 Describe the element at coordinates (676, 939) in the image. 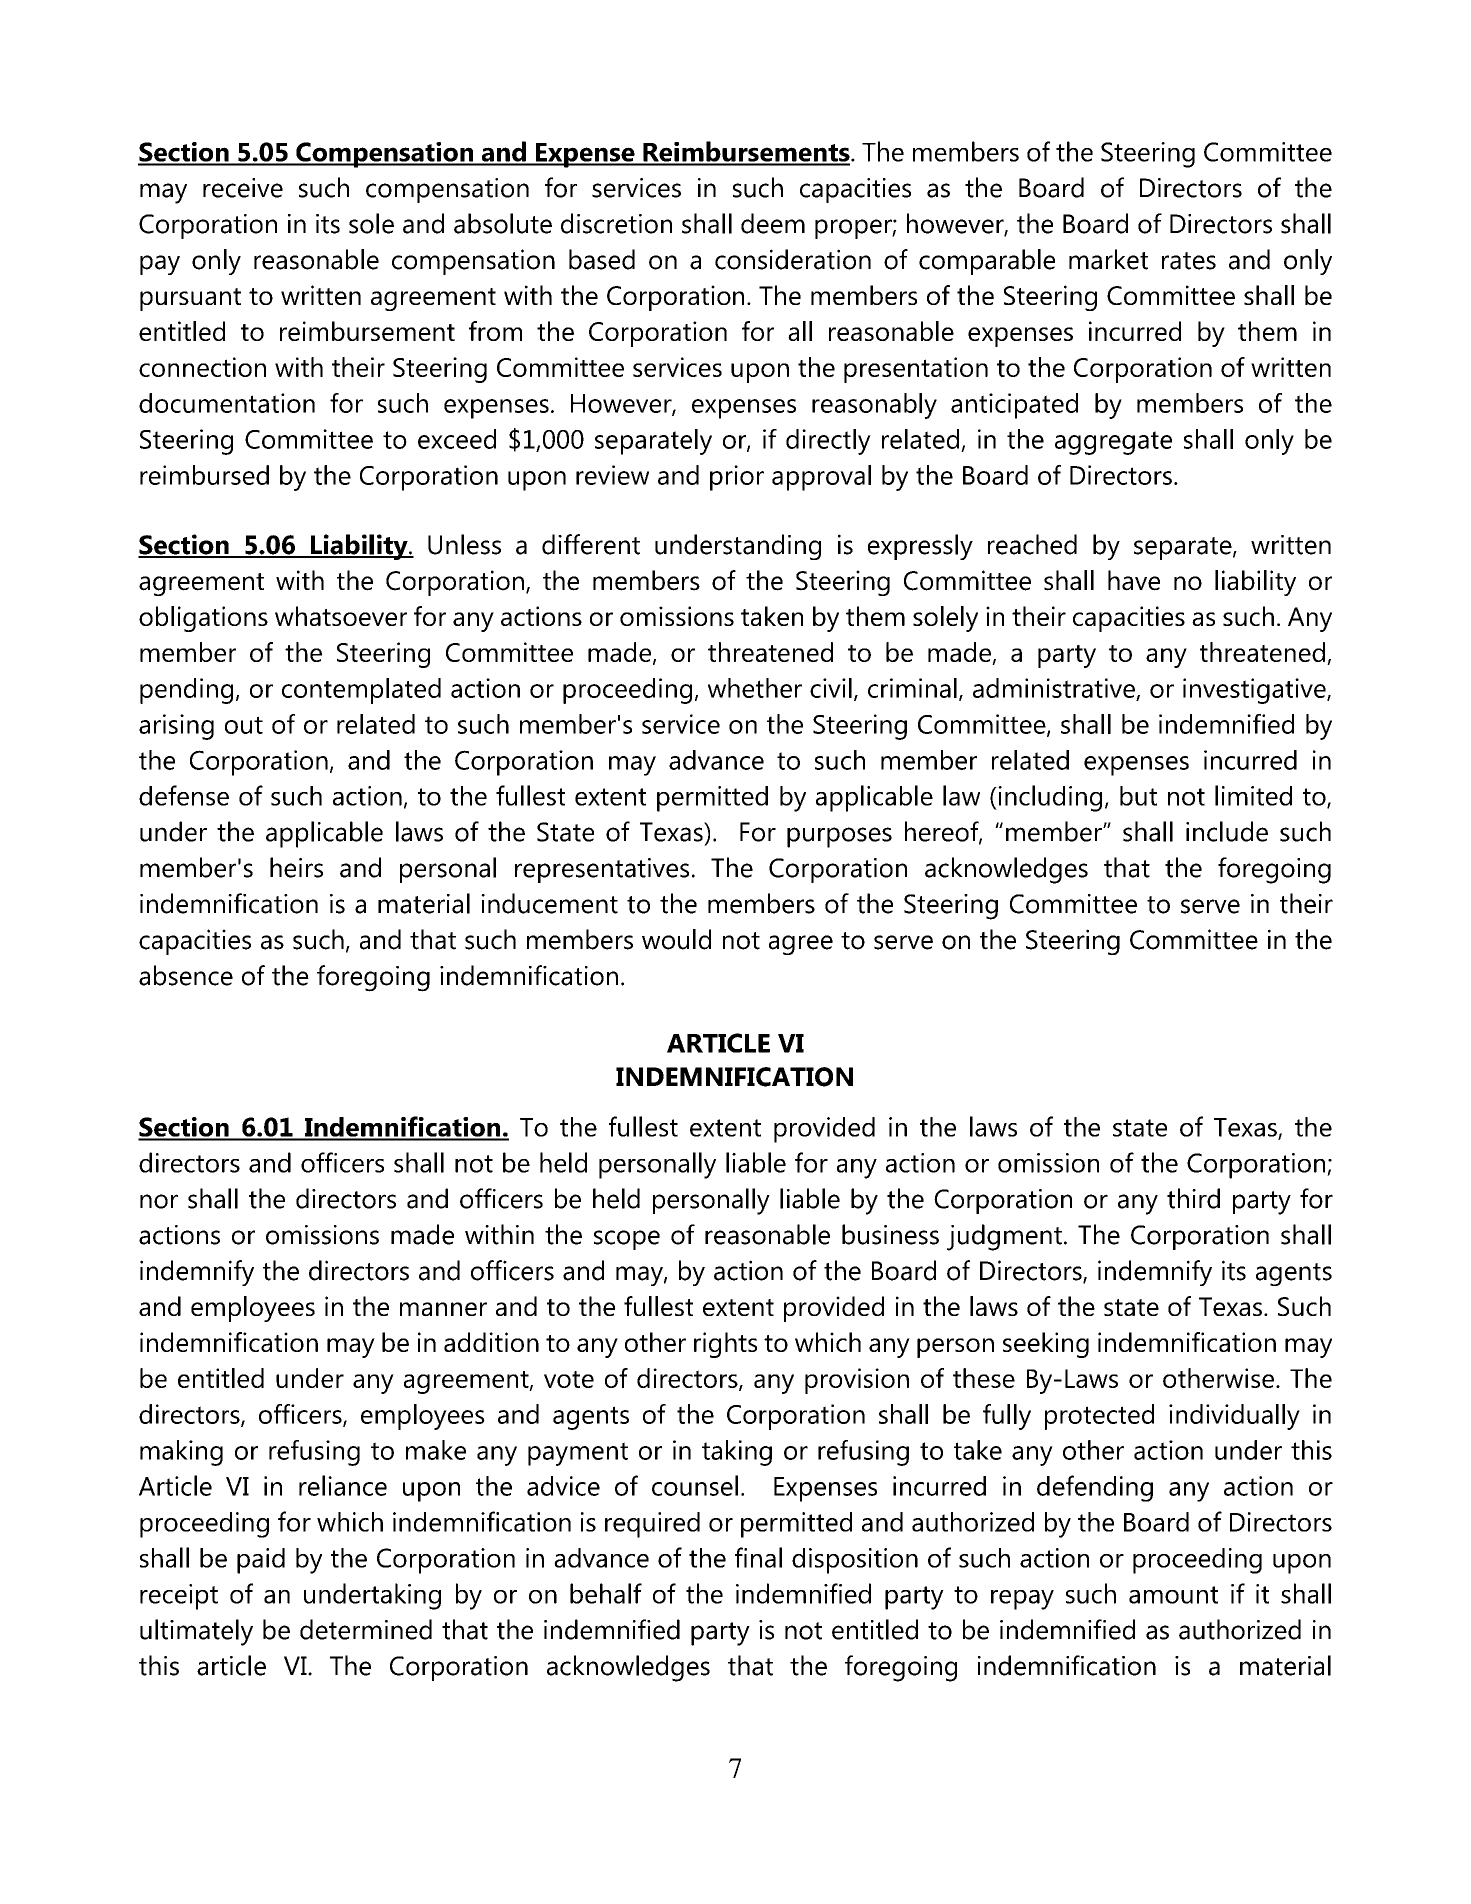

I see `would` at that location.
